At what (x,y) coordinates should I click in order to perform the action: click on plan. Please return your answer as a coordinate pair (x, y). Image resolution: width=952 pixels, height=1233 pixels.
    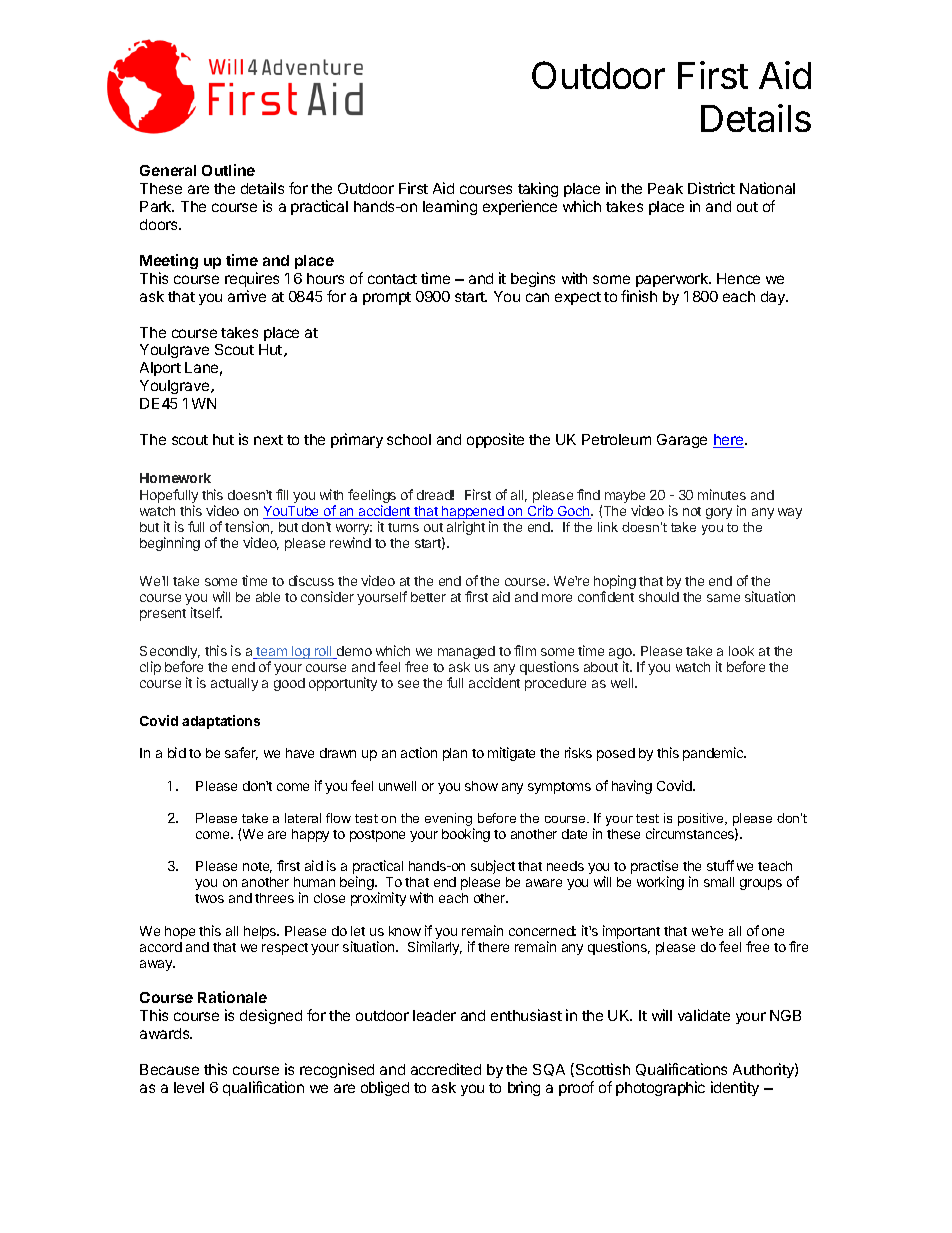
    Looking at the image, I should click on (455, 754).
